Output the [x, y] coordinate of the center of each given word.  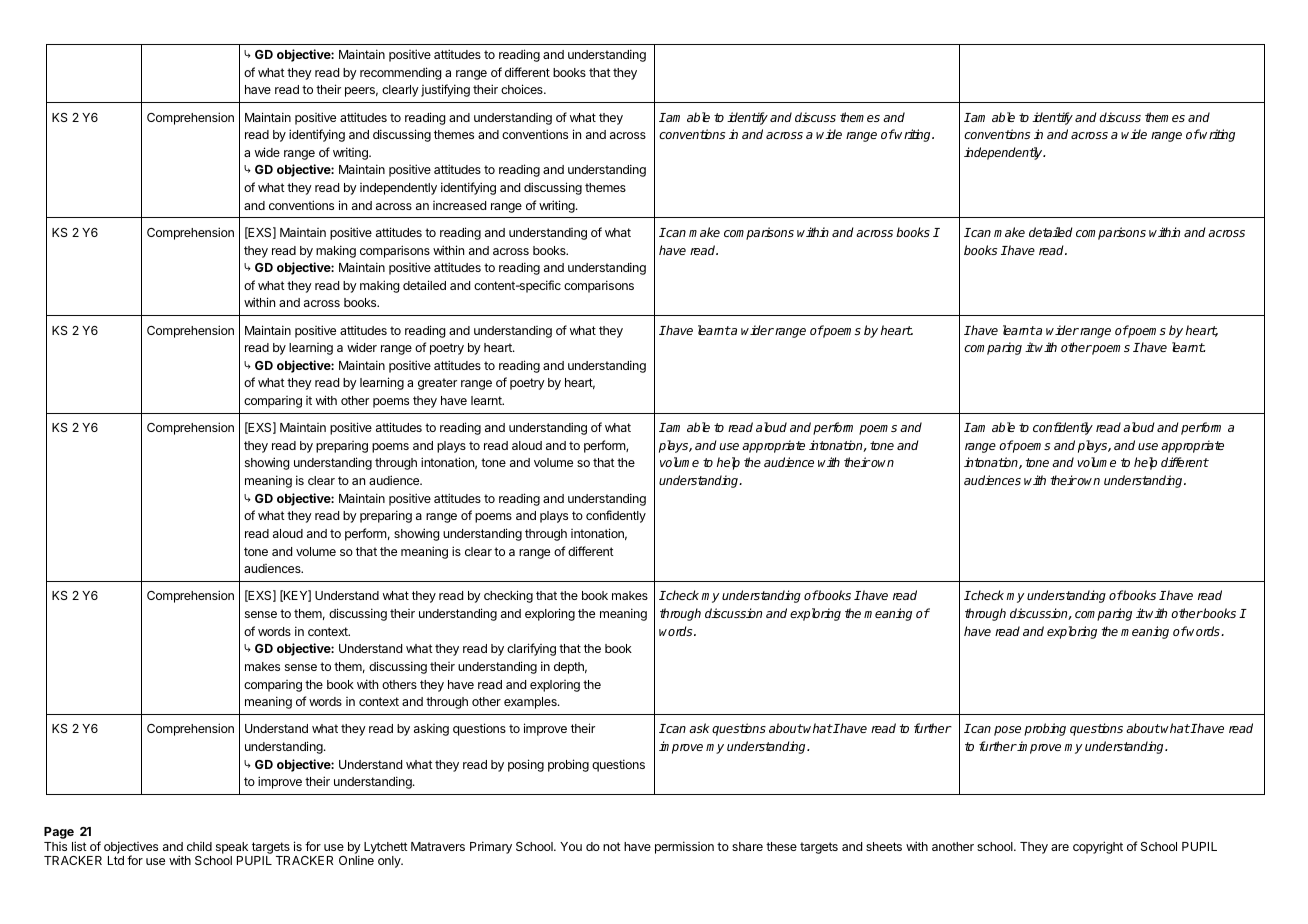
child [199, 846]
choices [523, 89]
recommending [401, 73]
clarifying [531, 649]
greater [437, 384]
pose [1007, 731]
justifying [445, 90]
